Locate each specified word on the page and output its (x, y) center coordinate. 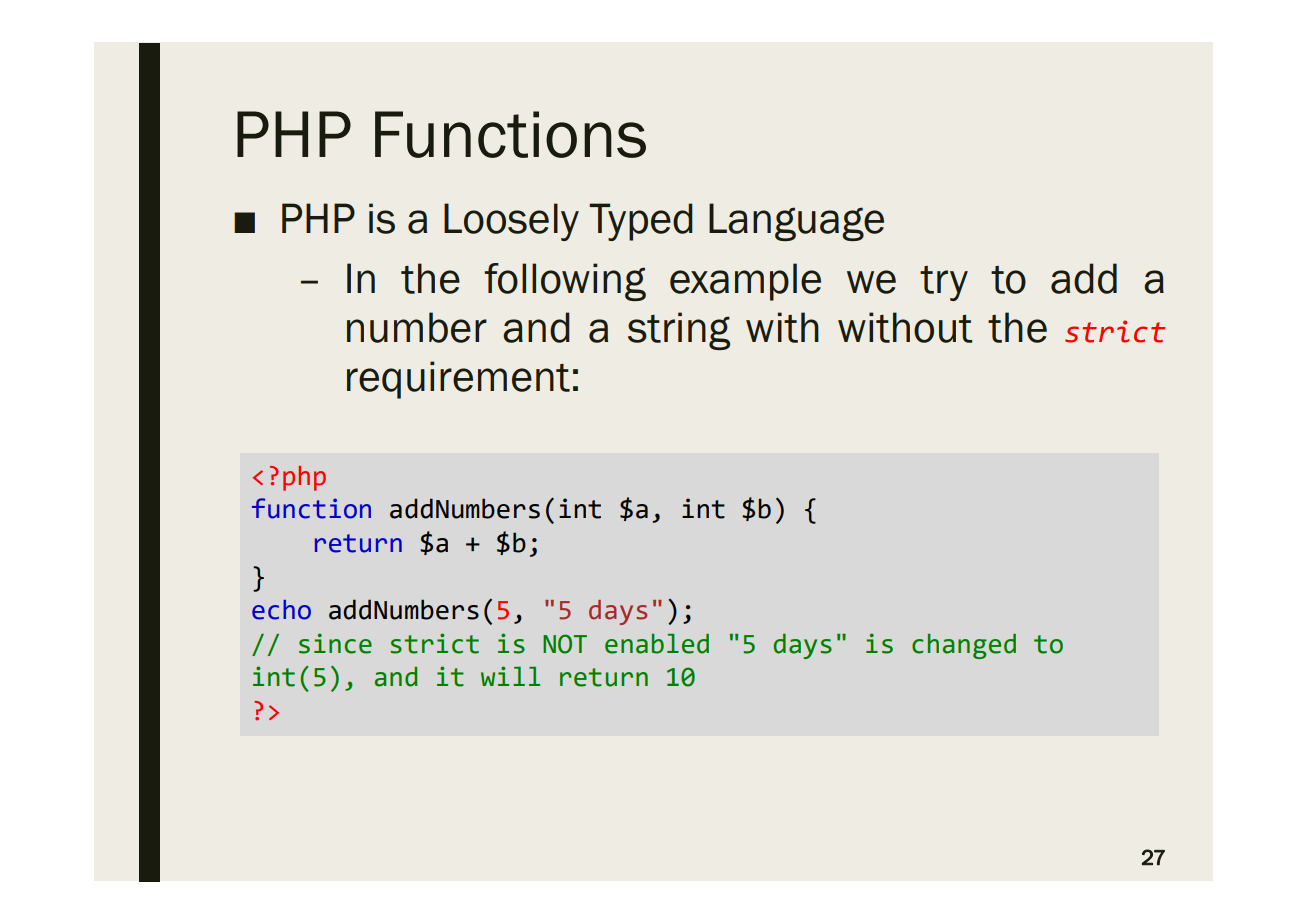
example (745, 282)
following (565, 282)
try (944, 283)
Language (796, 222)
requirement (458, 380)
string (679, 331)
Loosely (511, 222)
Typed (641, 222)
